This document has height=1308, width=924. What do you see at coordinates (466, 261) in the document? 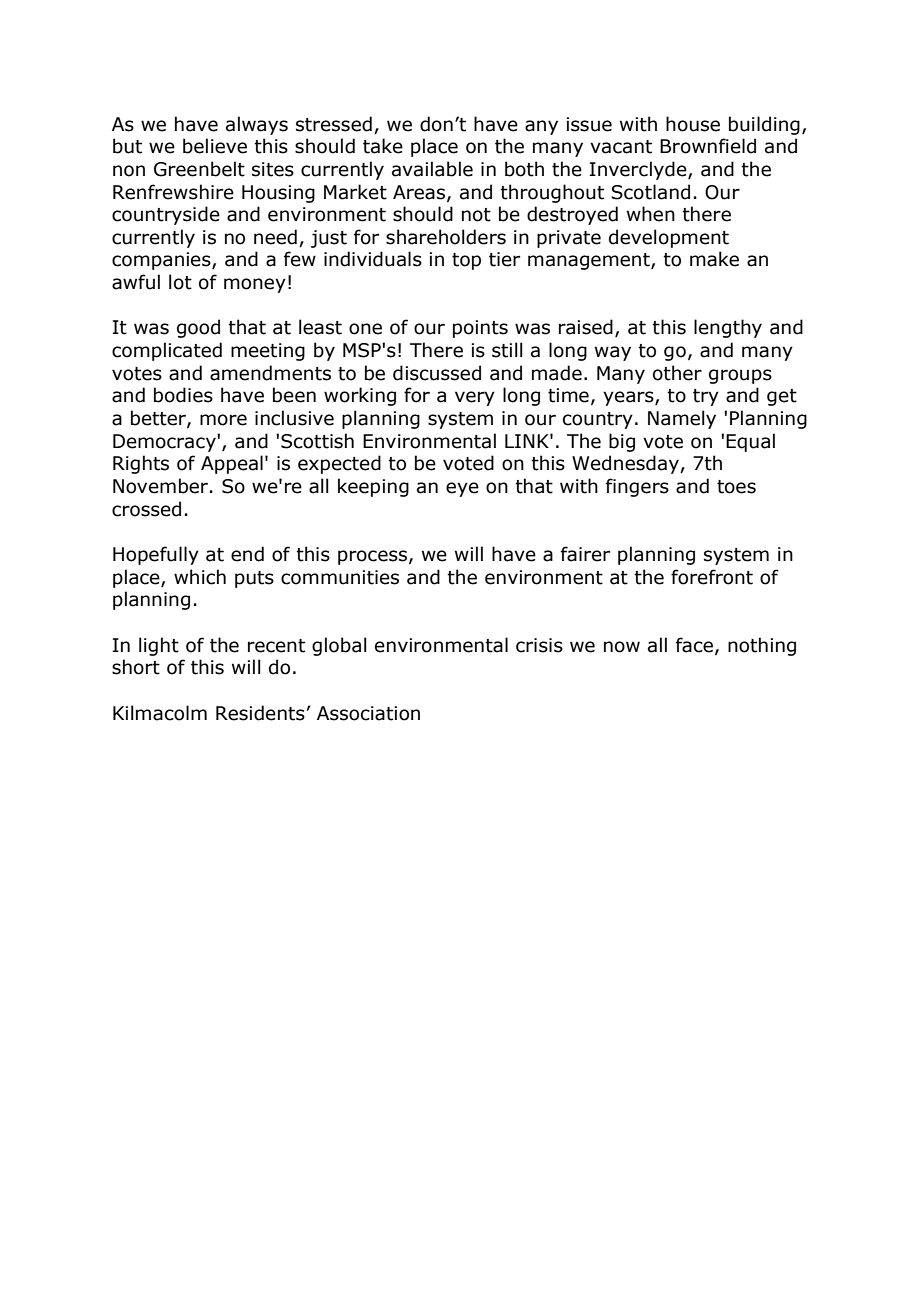
I see `top` at bounding box center [466, 261].
